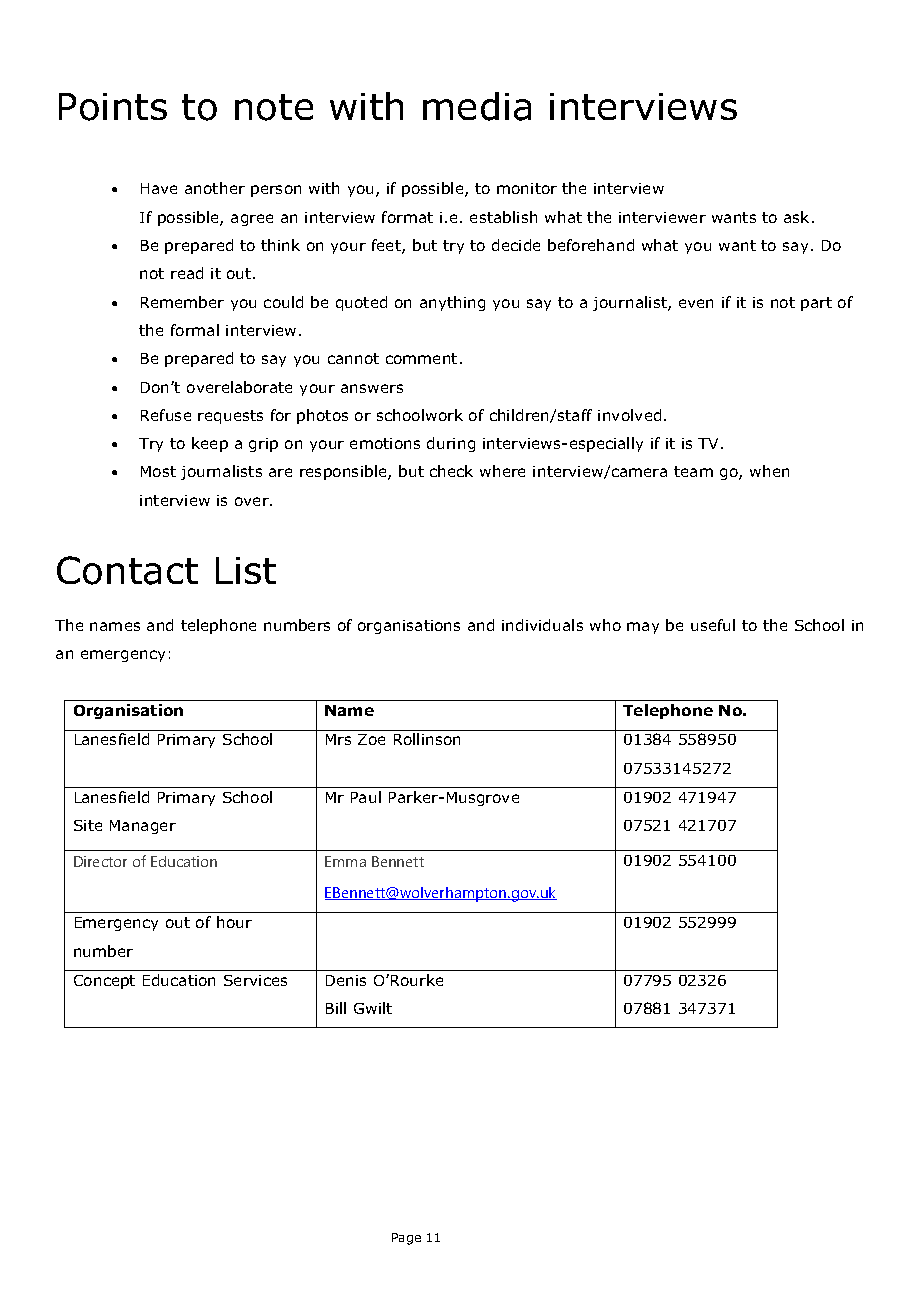 This screenshot has width=924, height=1308. What do you see at coordinates (451, 444) in the screenshot?
I see `during` at bounding box center [451, 444].
